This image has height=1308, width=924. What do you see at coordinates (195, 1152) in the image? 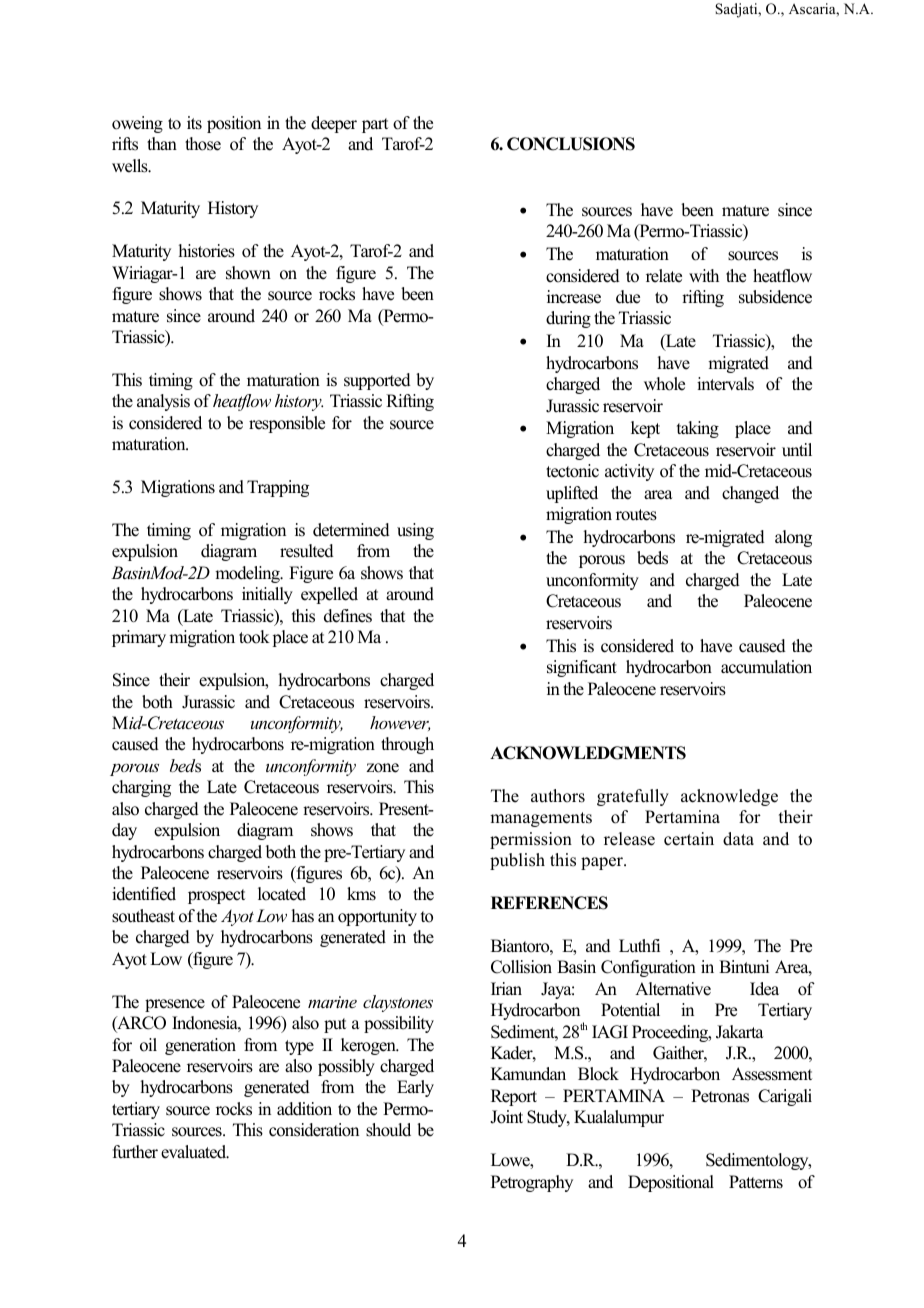
I see `evaluated` at bounding box center [195, 1152].
